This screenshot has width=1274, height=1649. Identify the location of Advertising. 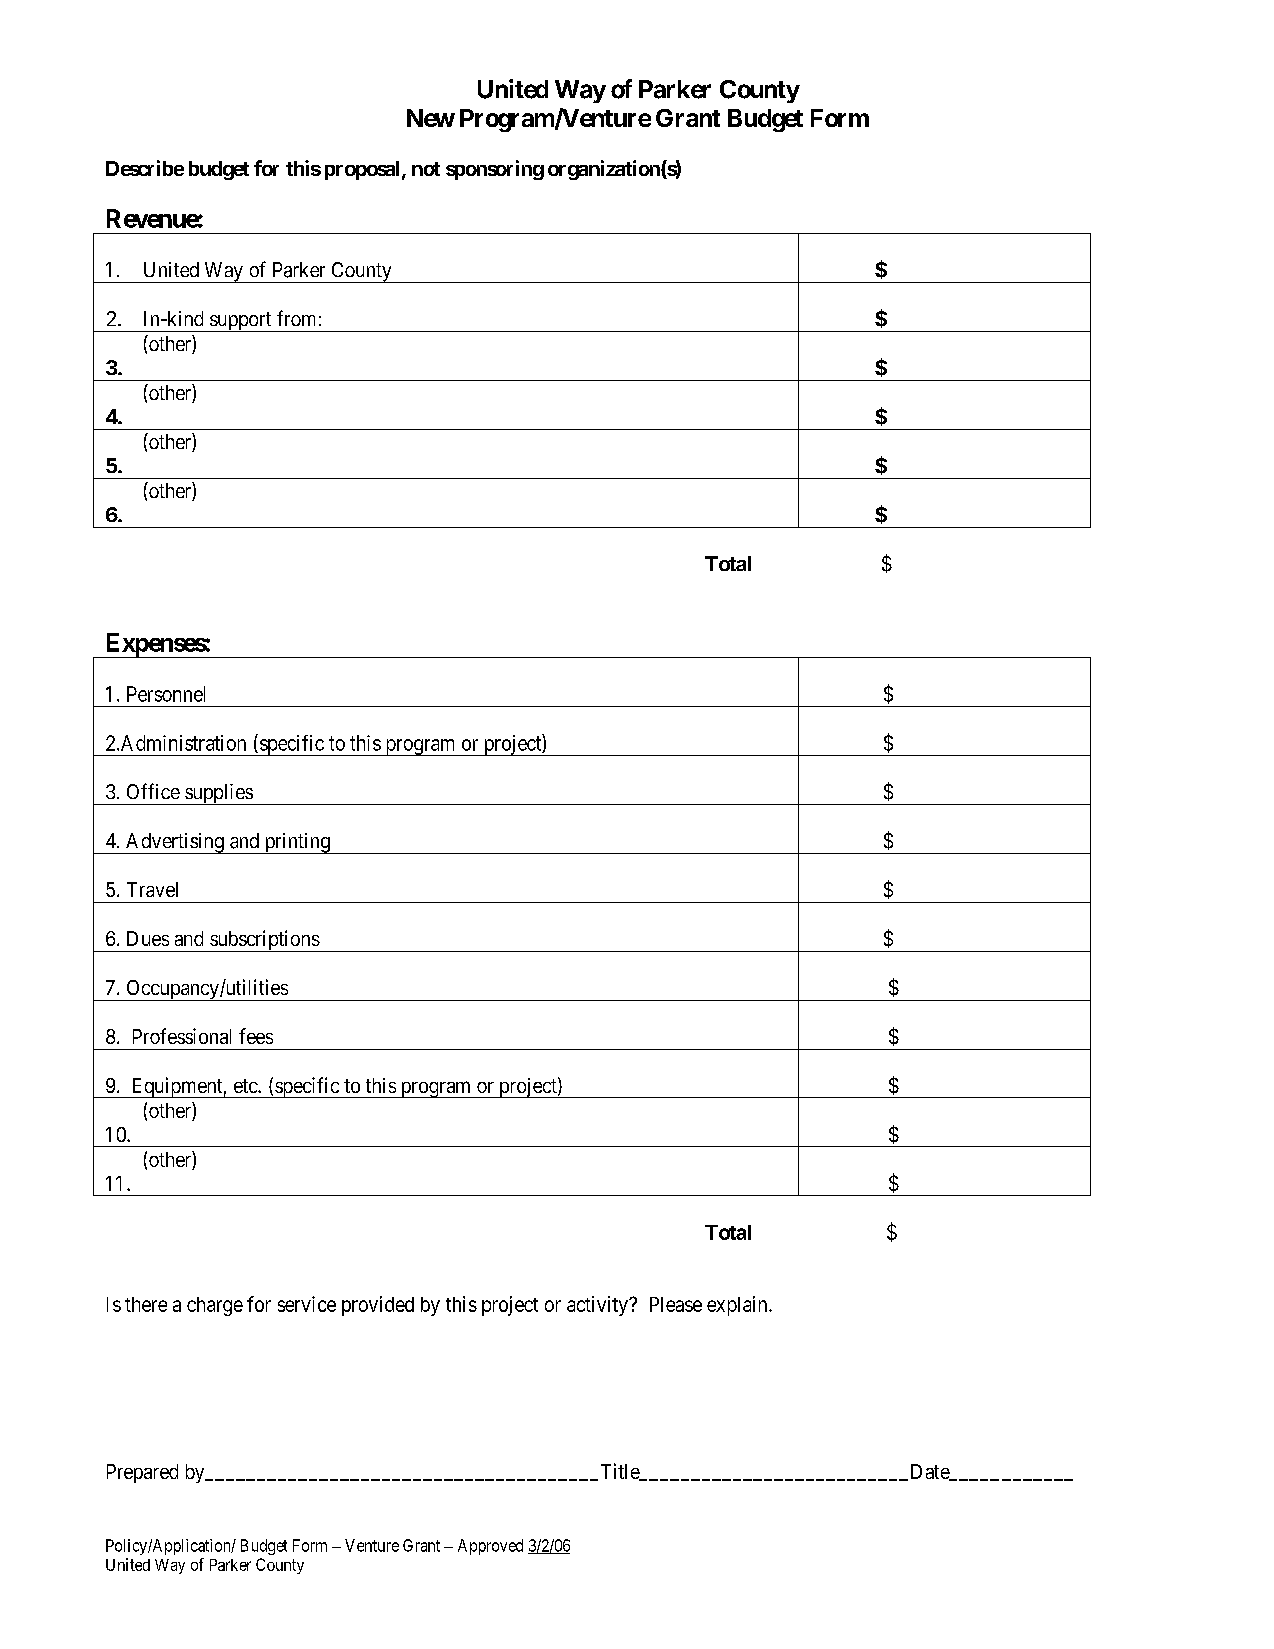
(175, 843).
